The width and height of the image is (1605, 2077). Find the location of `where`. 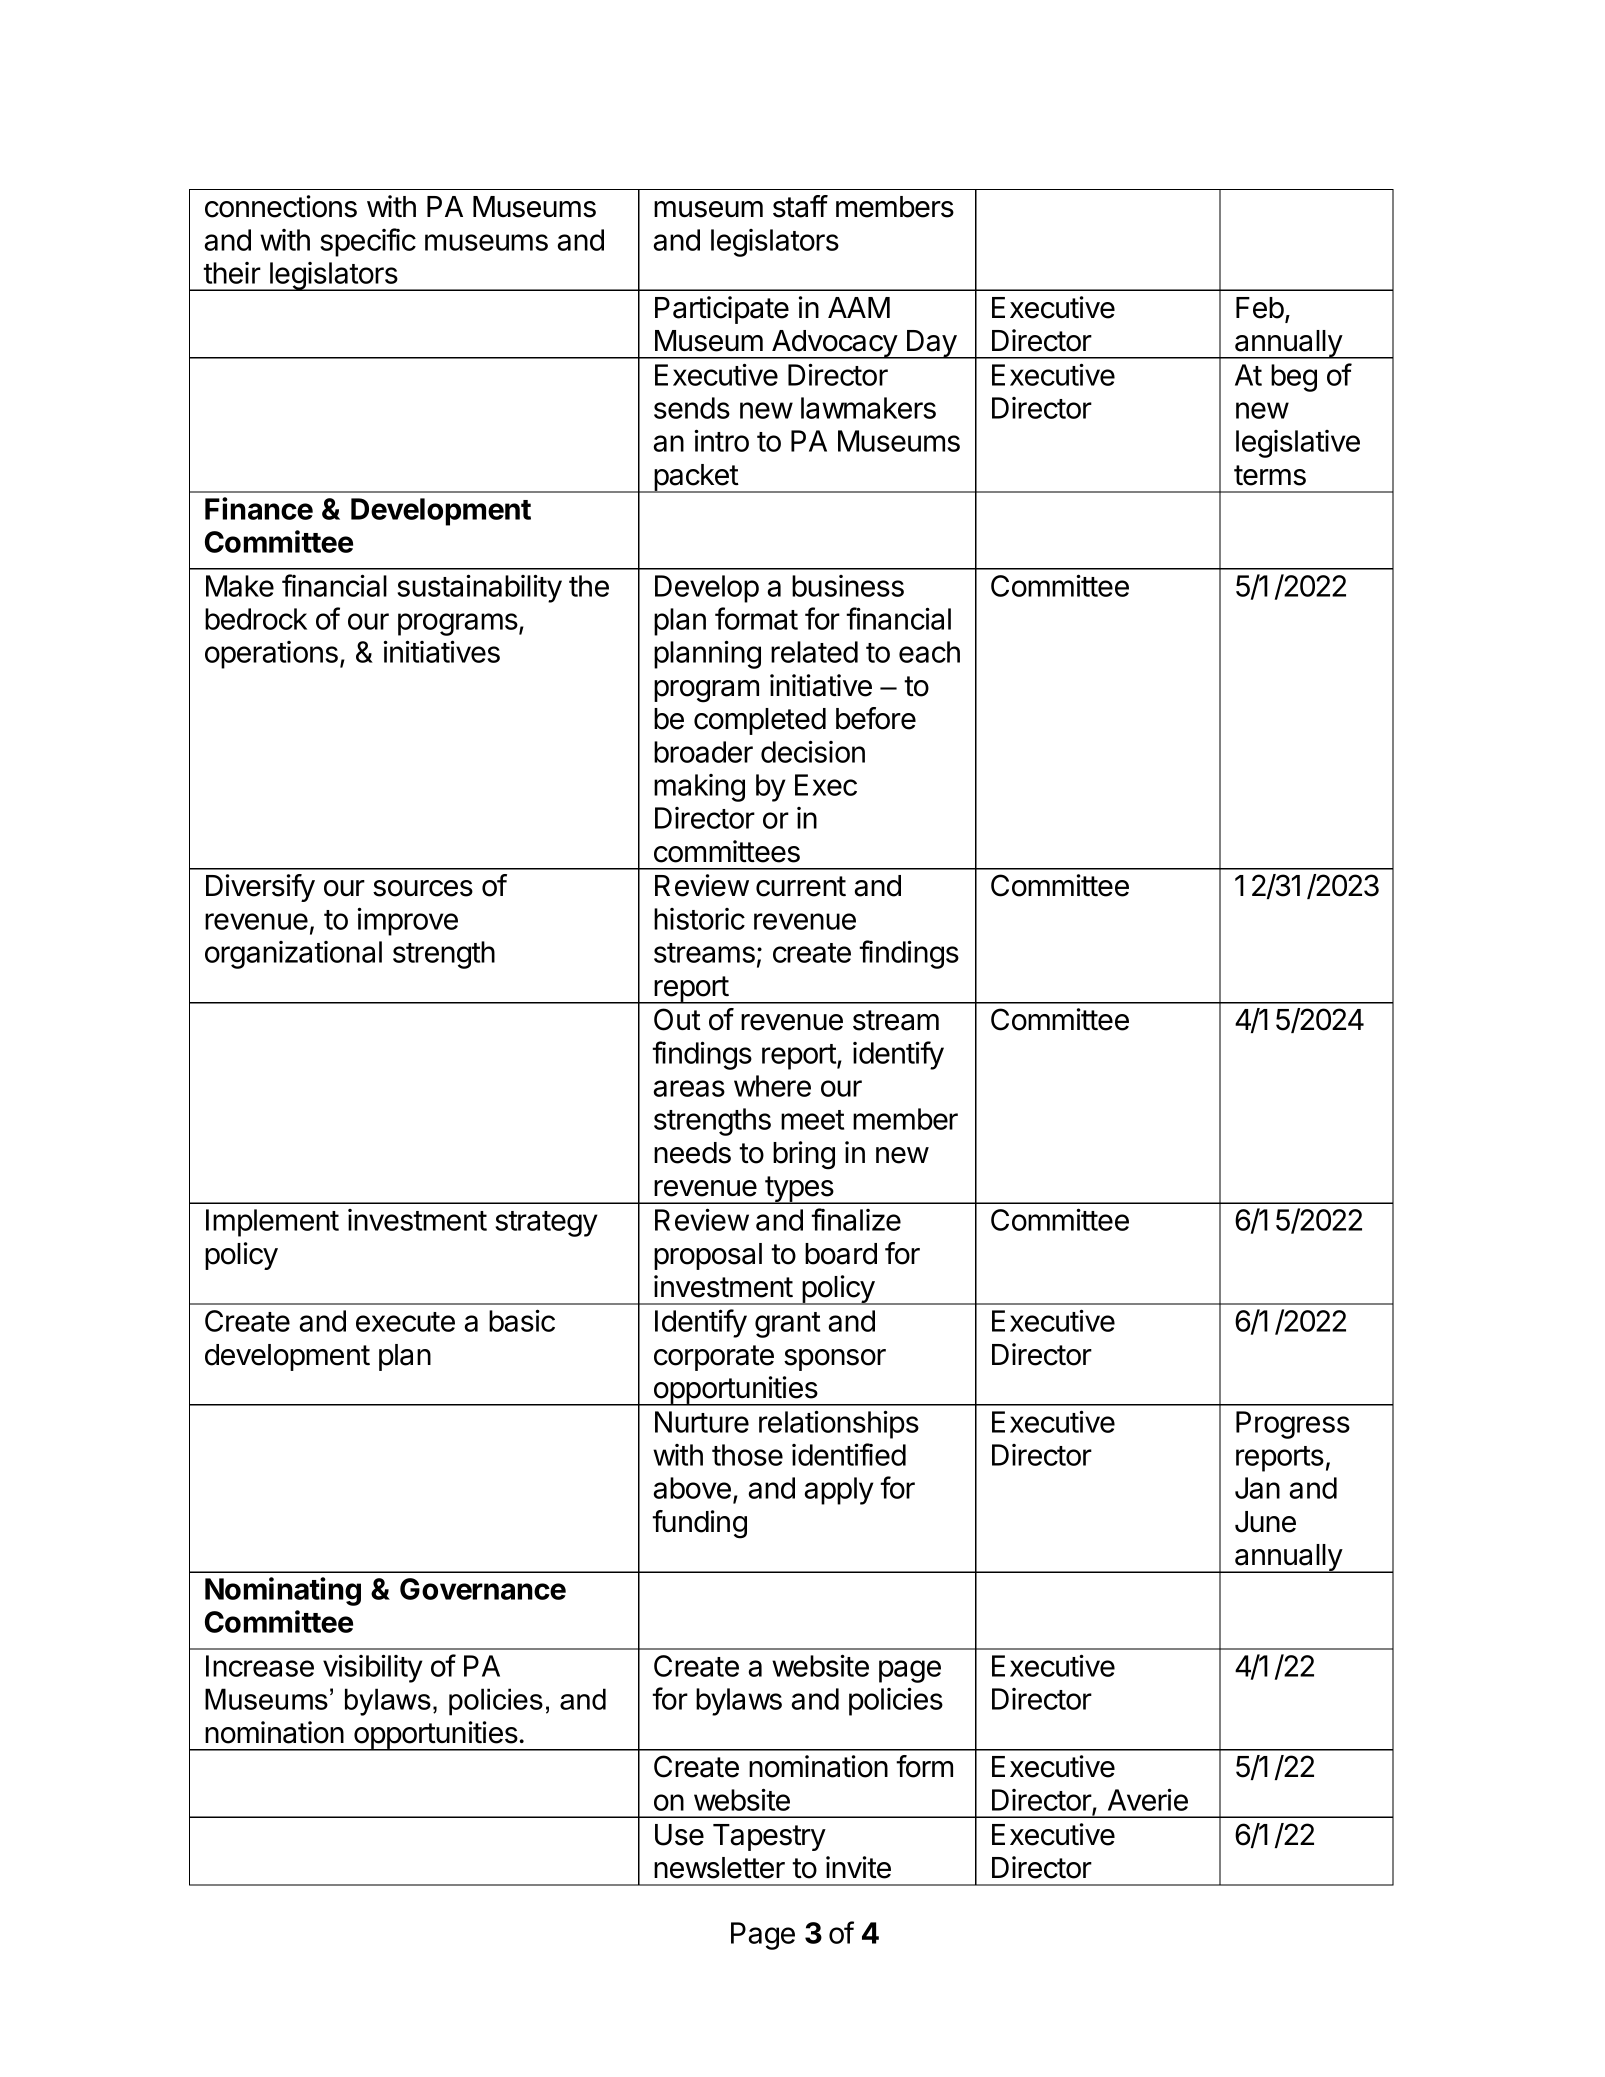

where is located at coordinates (772, 1086).
